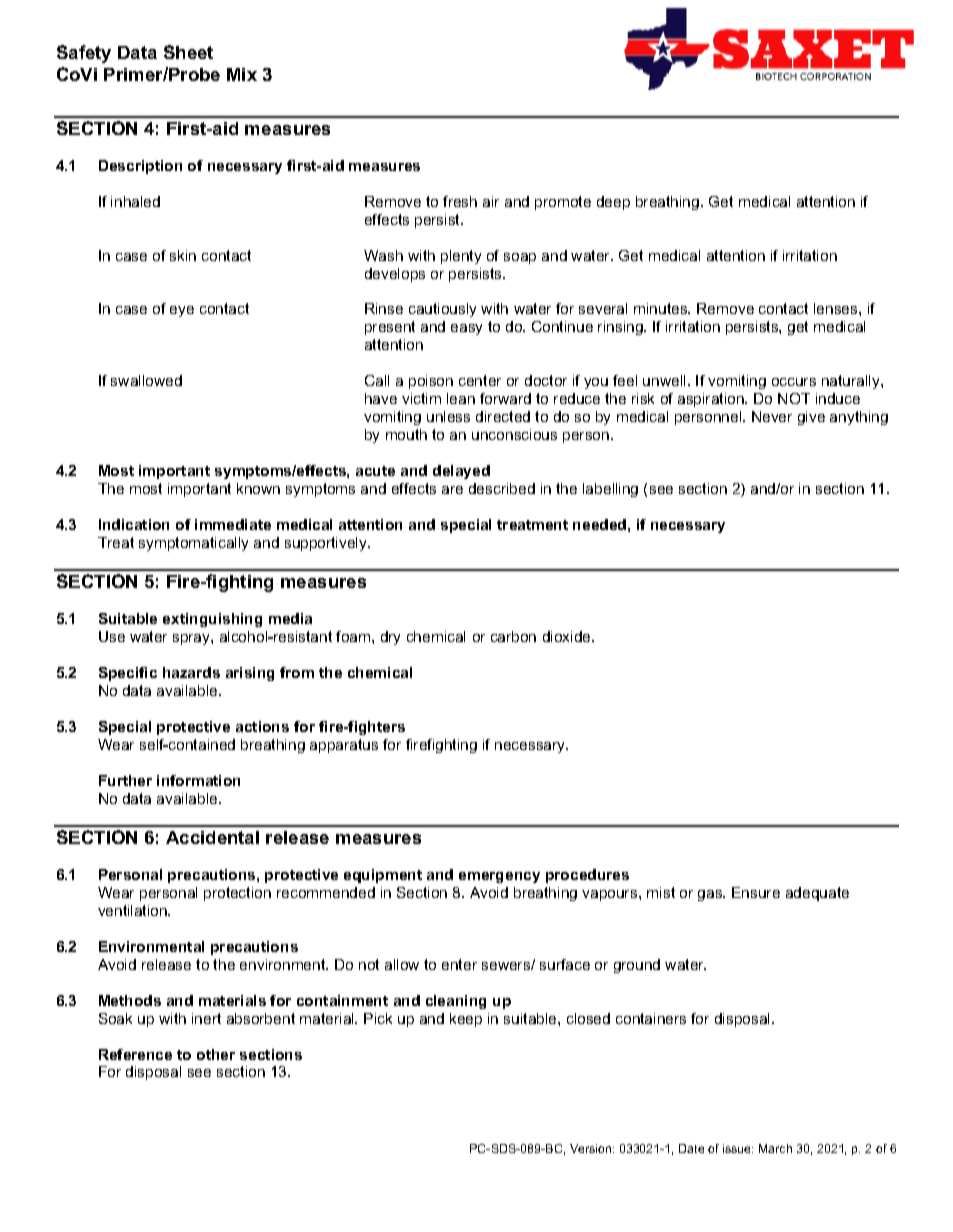  What do you see at coordinates (344, 746) in the screenshot?
I see `apparatus` at bounding box center [344, 746].
